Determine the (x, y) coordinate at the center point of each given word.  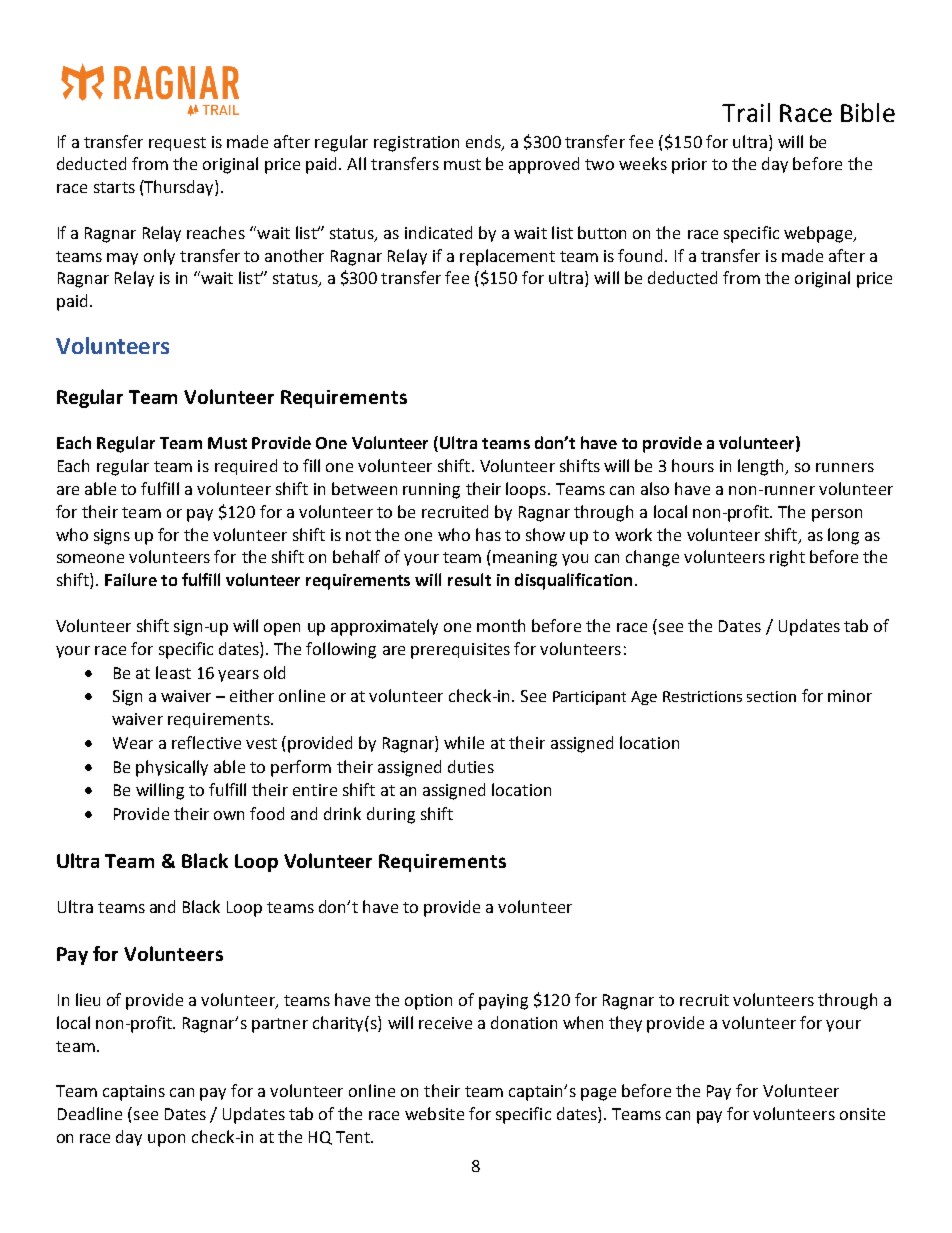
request (177, 144)
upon (166, 1140)
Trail (746, 112)
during (391, 815)
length (762, 467)
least (173, 672)
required (246, 467)
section (771, 696)
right (787, 558)
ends (484, 142)
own (229, 815)
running (431, 491)
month (501, 625)
